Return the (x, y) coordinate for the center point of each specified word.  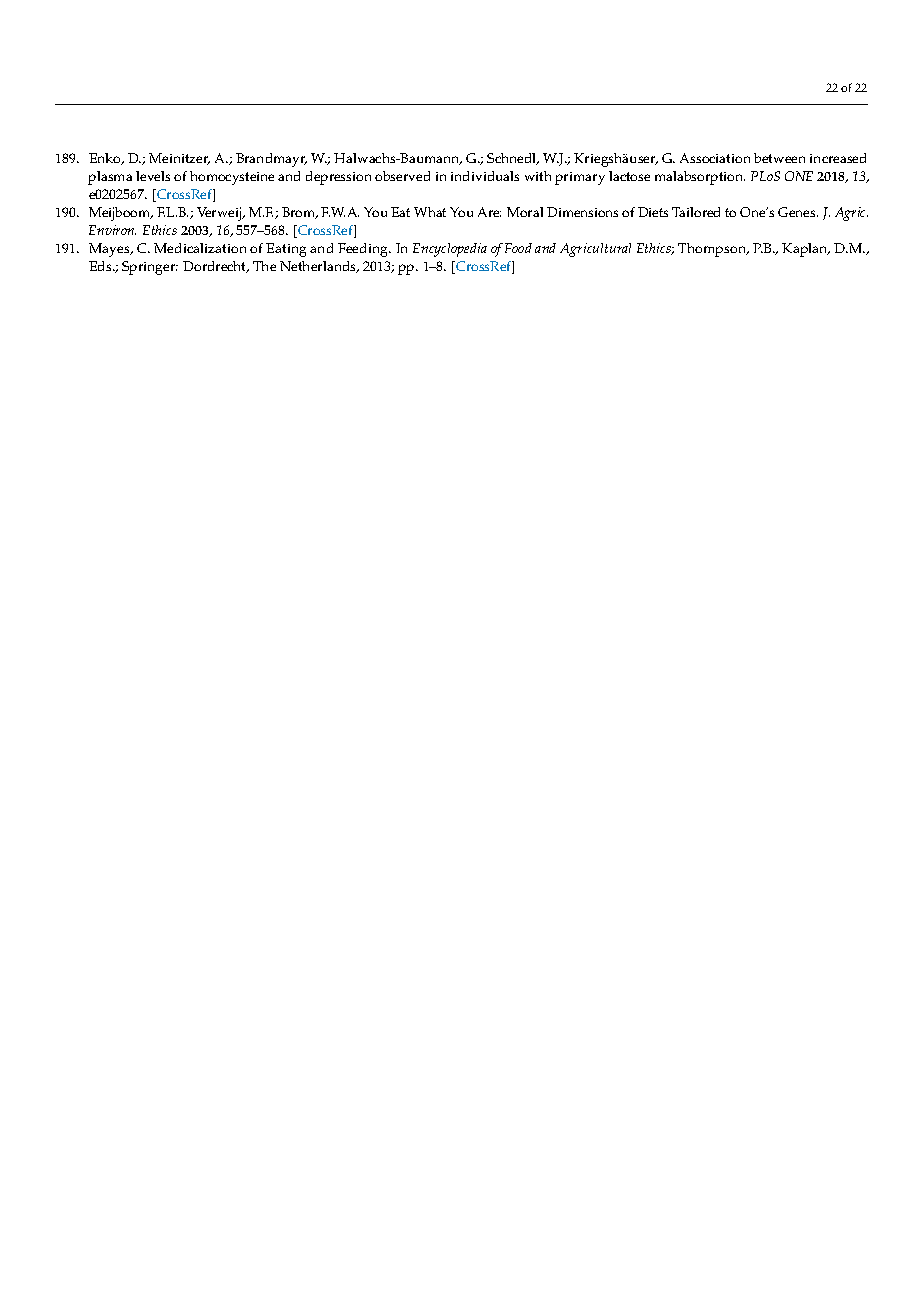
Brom (299, 213)
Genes (798, 212)
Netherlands (319, 267)
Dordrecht (216, 267)
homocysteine (232, 178)
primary (580, 178)
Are (489, 212)
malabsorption (700, 178)
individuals (485, 176)
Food (518, 248)
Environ (112, 230)
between (779, 158)
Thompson (713, 250)
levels (153, 176)
